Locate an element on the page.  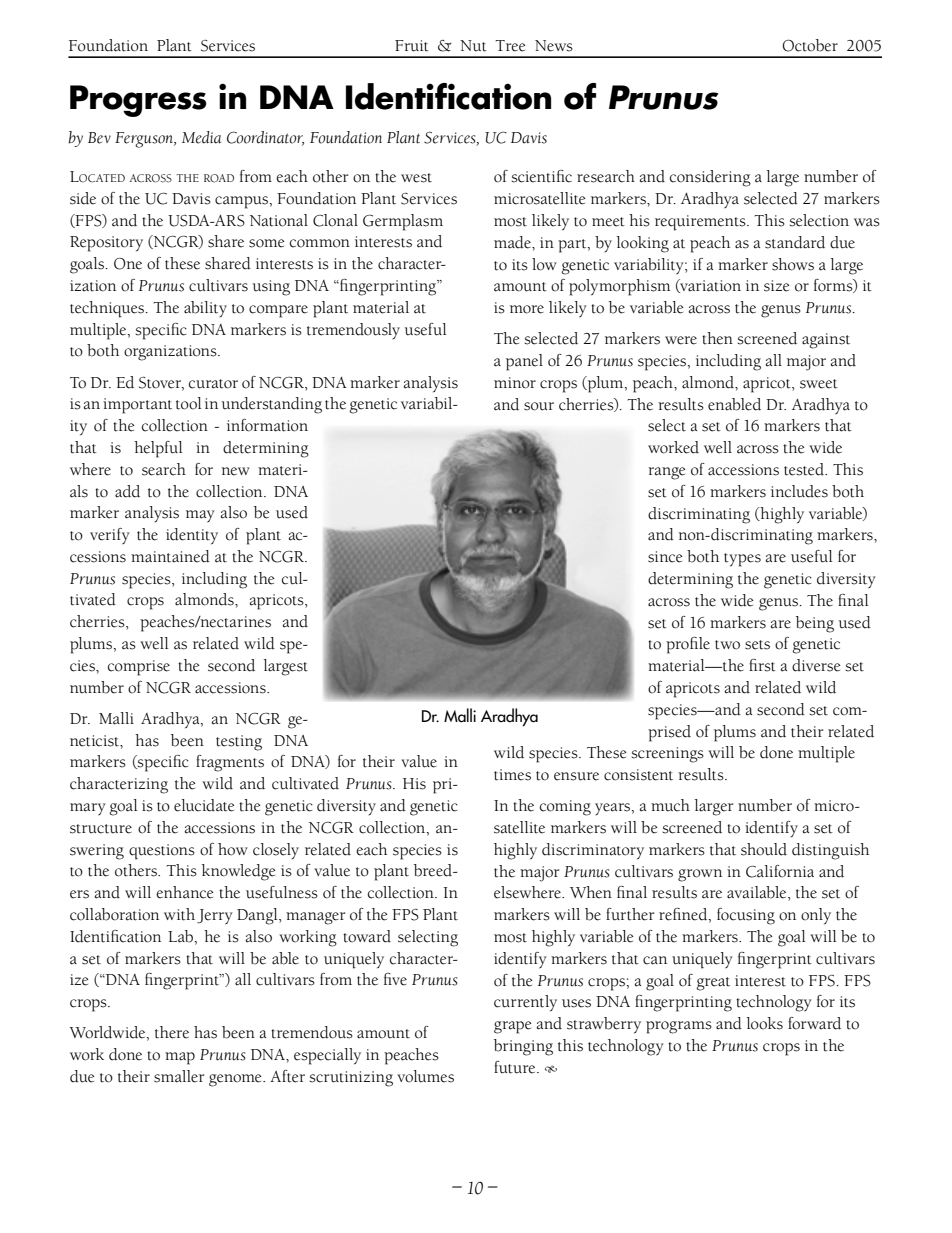
Progress is located at coordinates (138, 101).
